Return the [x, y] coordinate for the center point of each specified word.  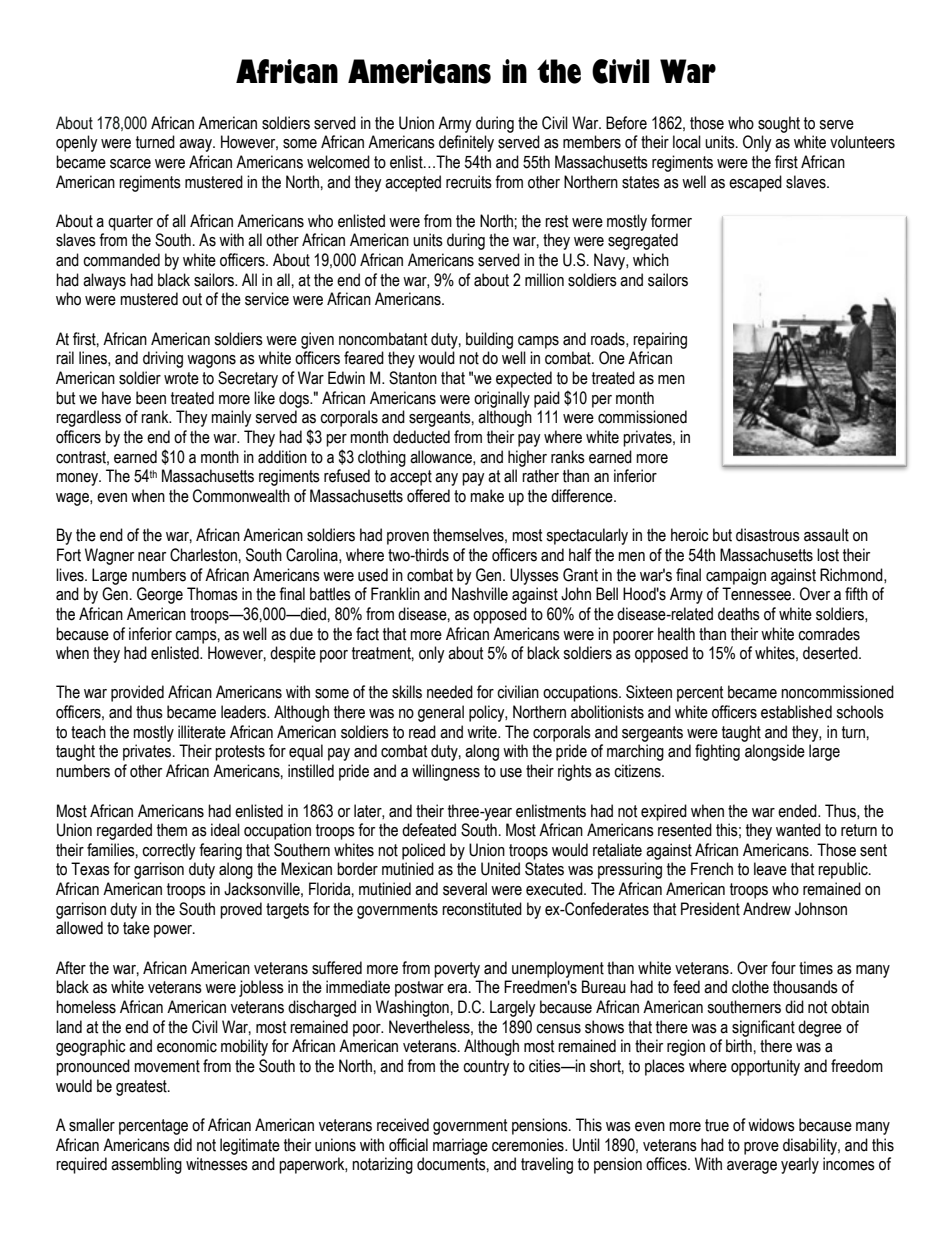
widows [771, 1125]
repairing [660, 340]
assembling [146, 1165]
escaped [755, 183]
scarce [130, 164]
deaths [739, 614]
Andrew [767, 909]
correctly [169, 851]
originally [502, 399]
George [160, 595]
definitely [466, 143]
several [465, 889]
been [151, 398]
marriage [460, 1146]
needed [450, 692]
